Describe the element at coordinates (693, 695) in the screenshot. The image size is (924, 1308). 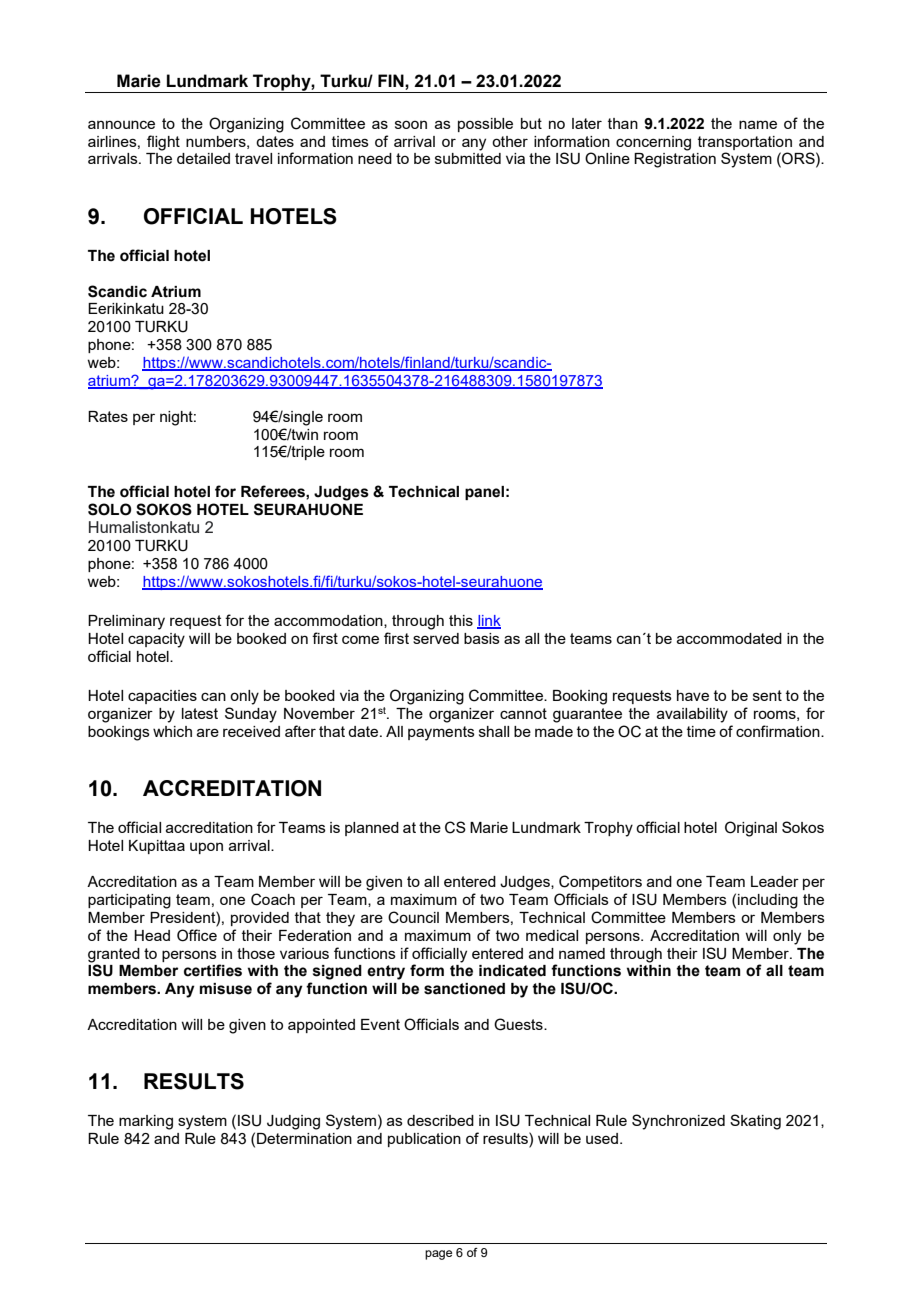
I see `have` at that location.
